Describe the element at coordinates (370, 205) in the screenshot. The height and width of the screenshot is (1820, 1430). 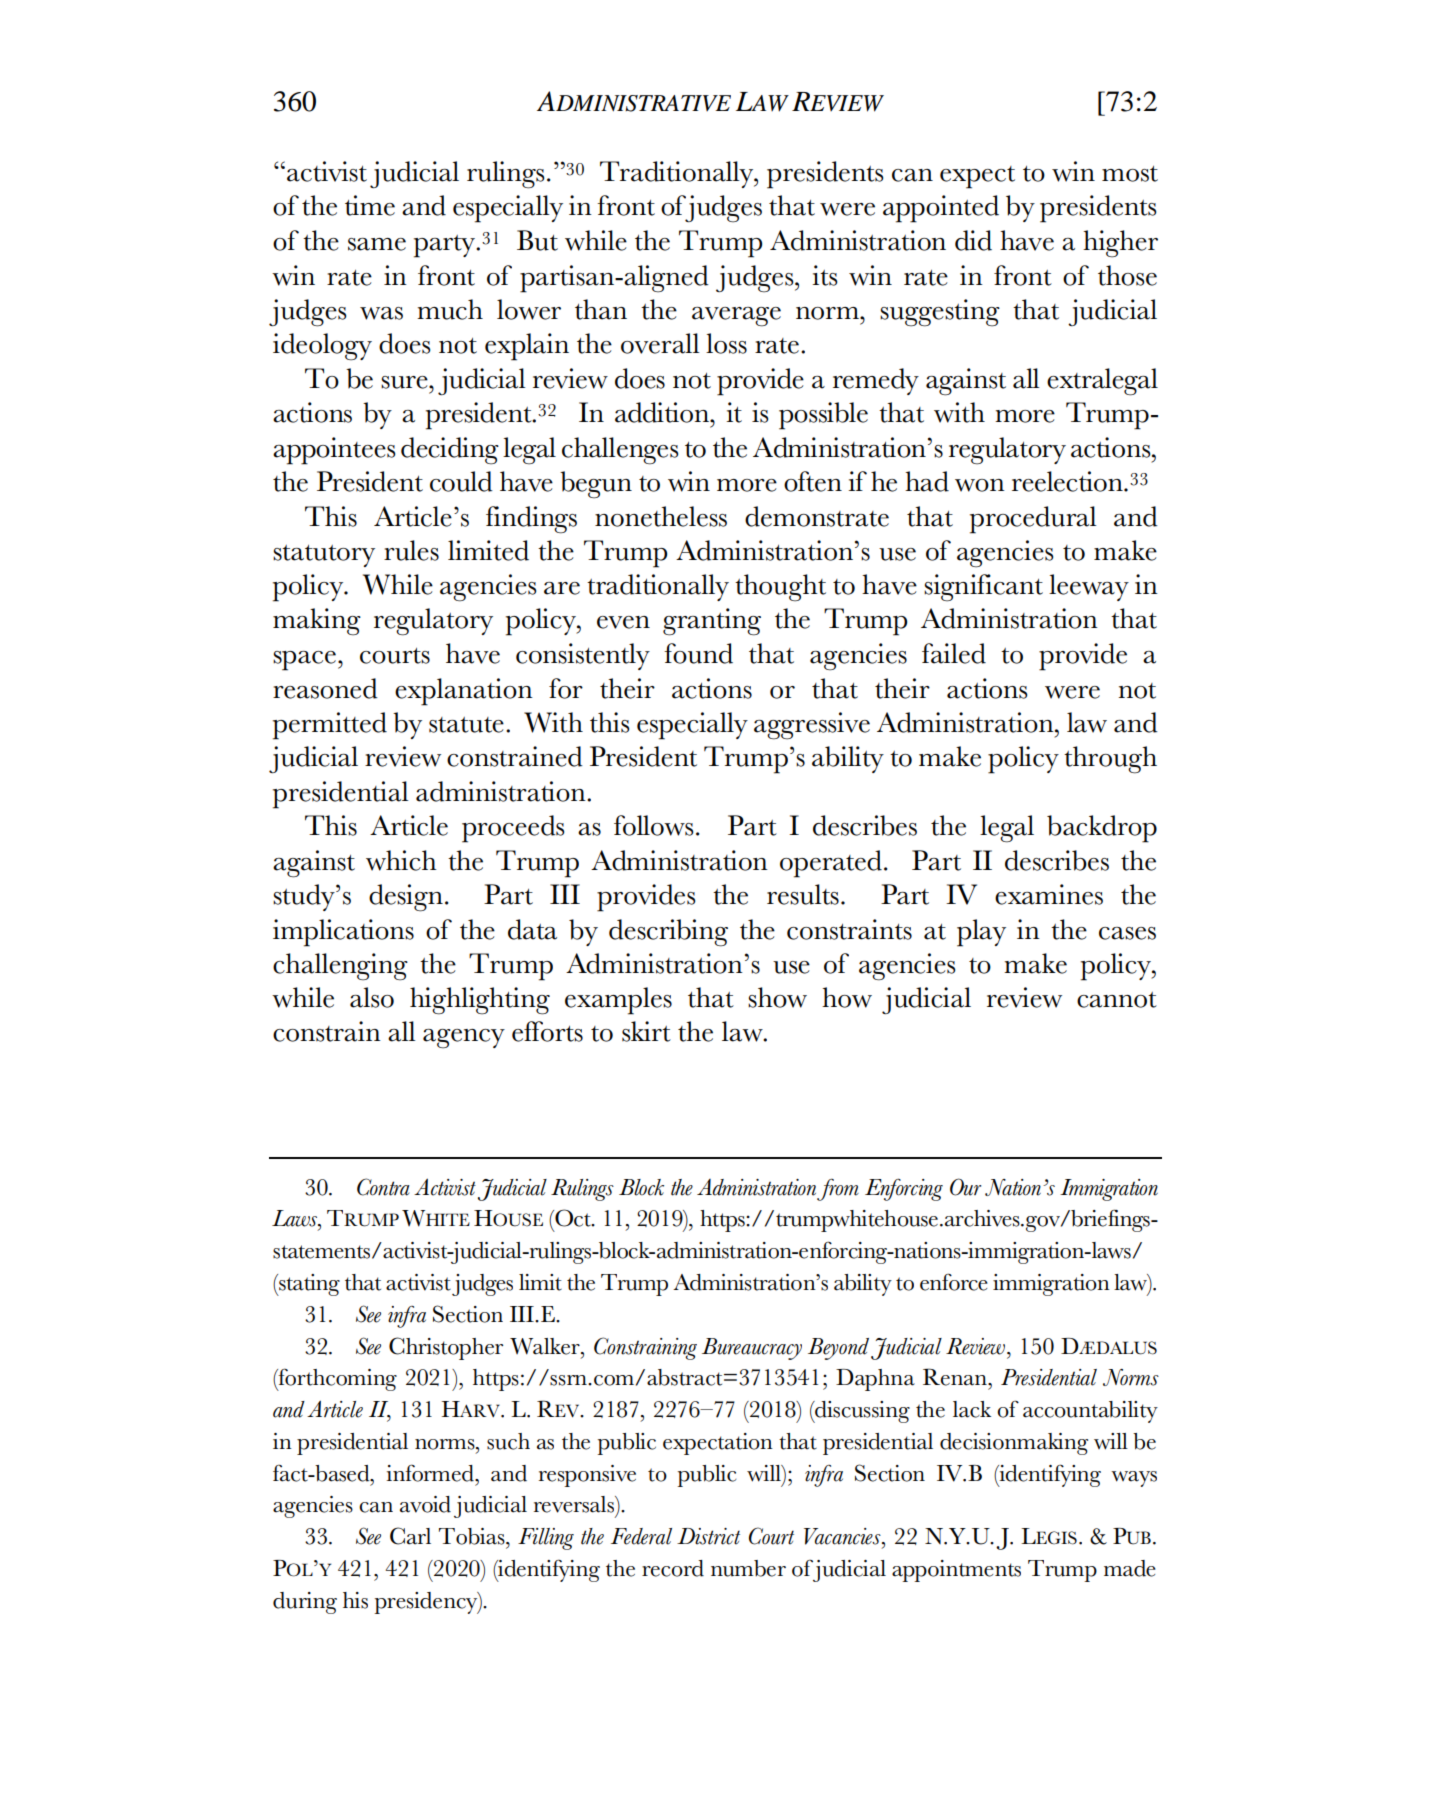
I see `time` at that location.
